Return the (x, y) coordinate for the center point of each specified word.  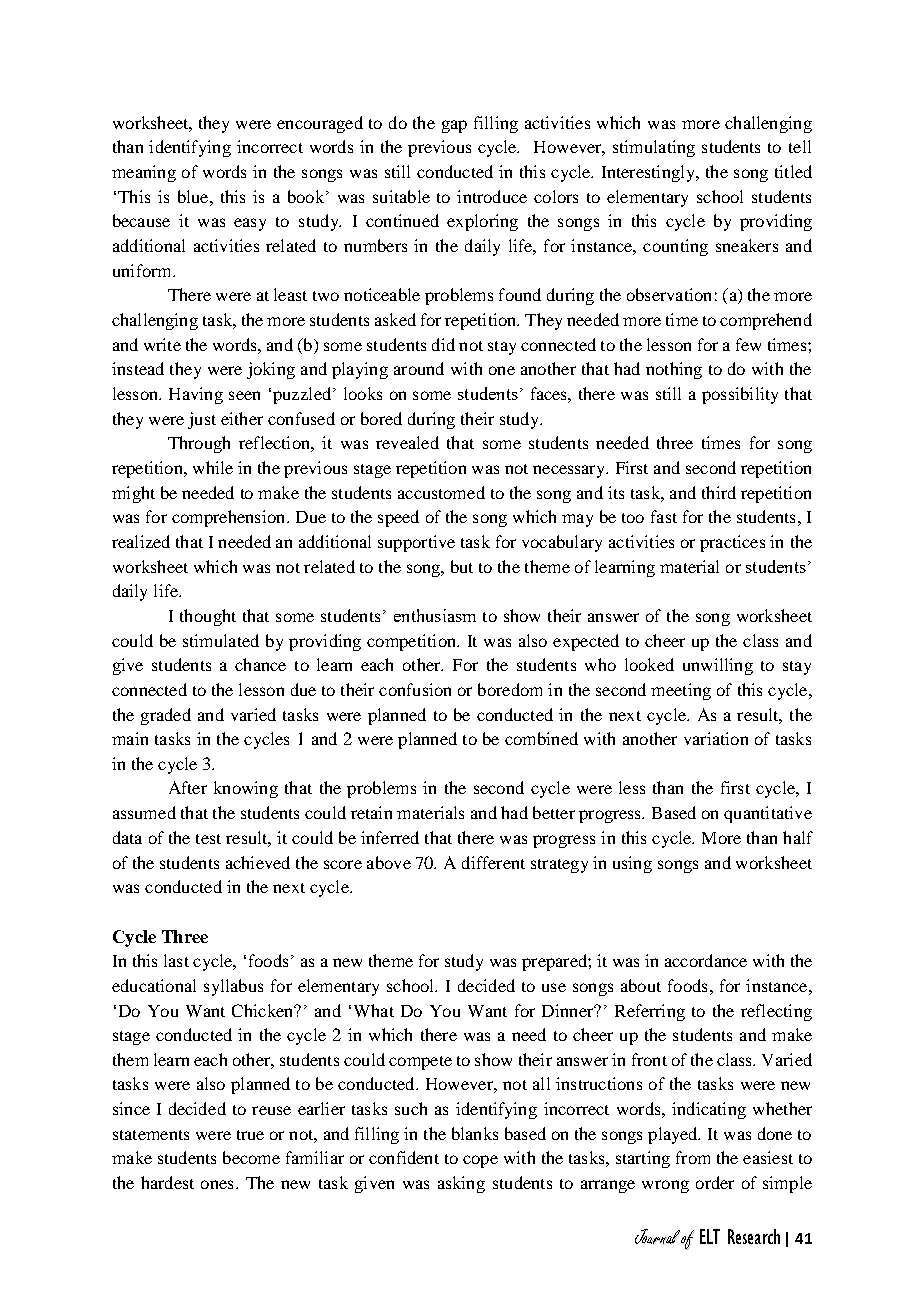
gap (454, 126)
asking (461, 1184)
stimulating (654, 148)
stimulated (221, 640)
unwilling (718, 666)
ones (217, 1184)
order (715, 1182)
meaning (144, 173)
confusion (415, 689)
